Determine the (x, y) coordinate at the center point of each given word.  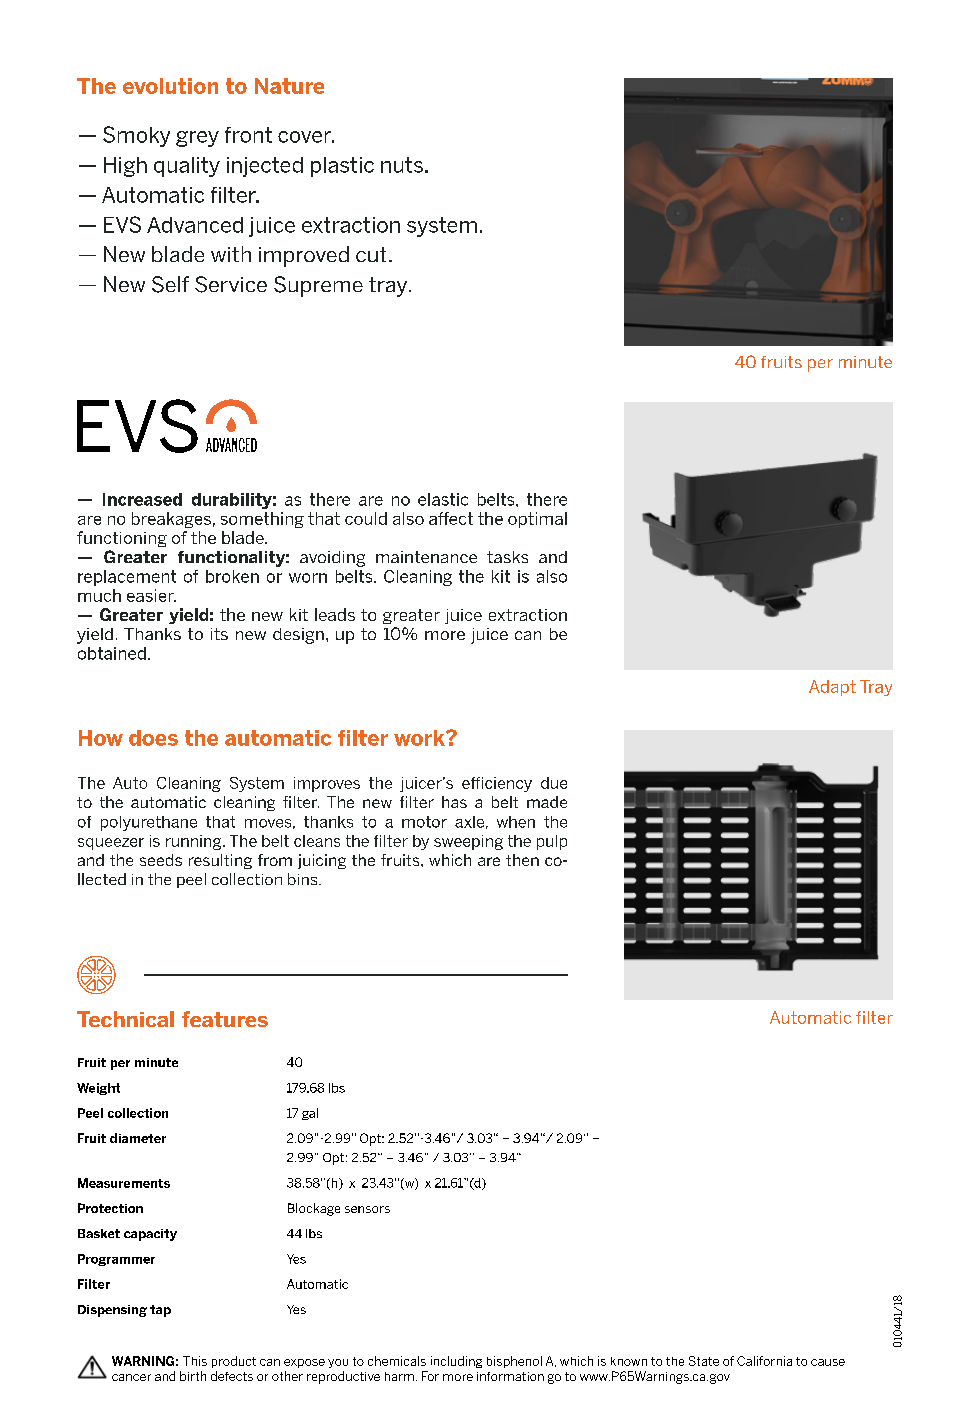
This (195, 1361)
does (153, 738)
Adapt (832, 688)
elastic (443, 499)
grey (197, 139)
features (225, 1019)
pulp (552, 842)
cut (371, 254)
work (420, 738)
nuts (402, 165)
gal (310, 1114)
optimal (537, 520)
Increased (142, 499)
